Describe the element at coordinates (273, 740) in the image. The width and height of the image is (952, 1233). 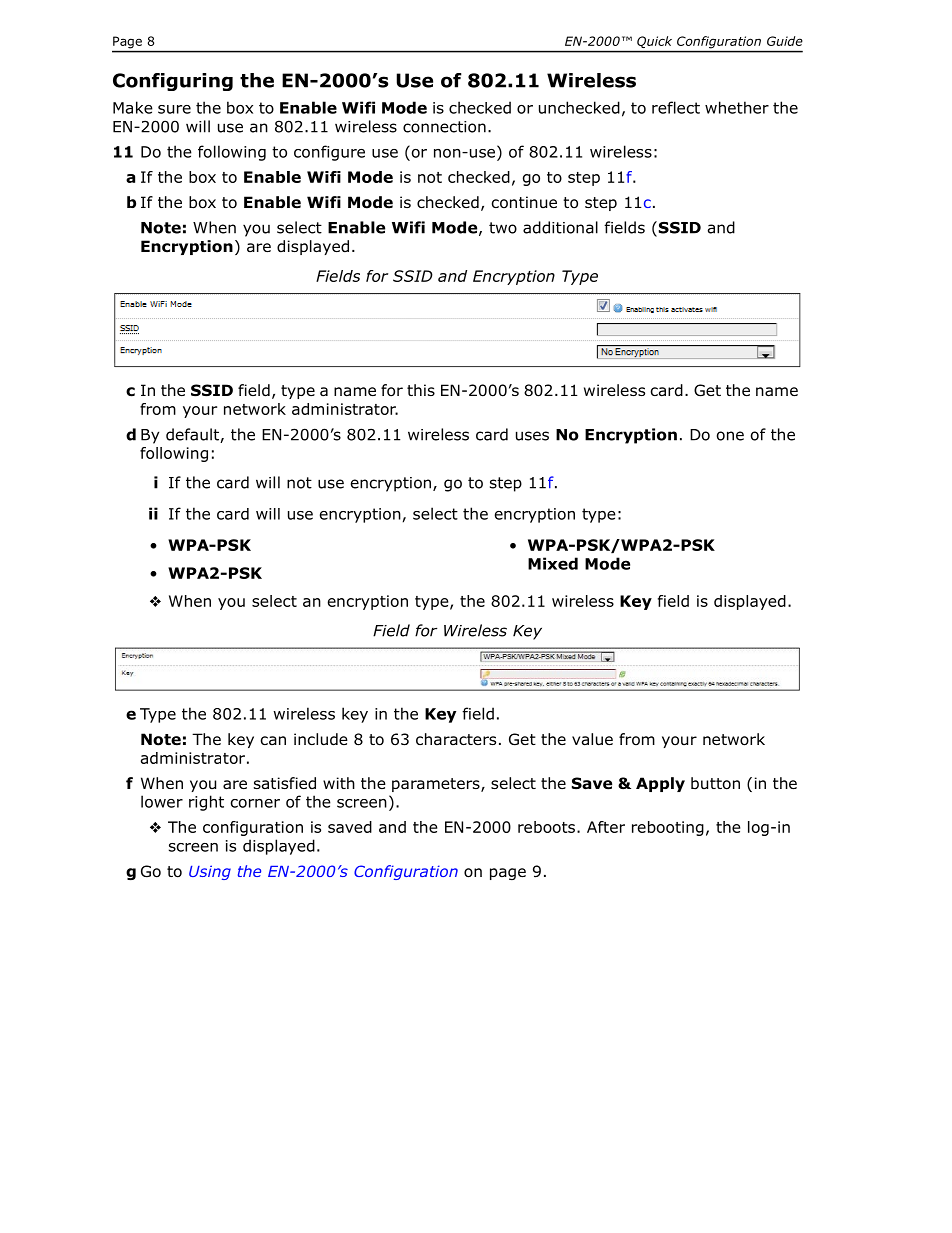
I see `can` at that location.
